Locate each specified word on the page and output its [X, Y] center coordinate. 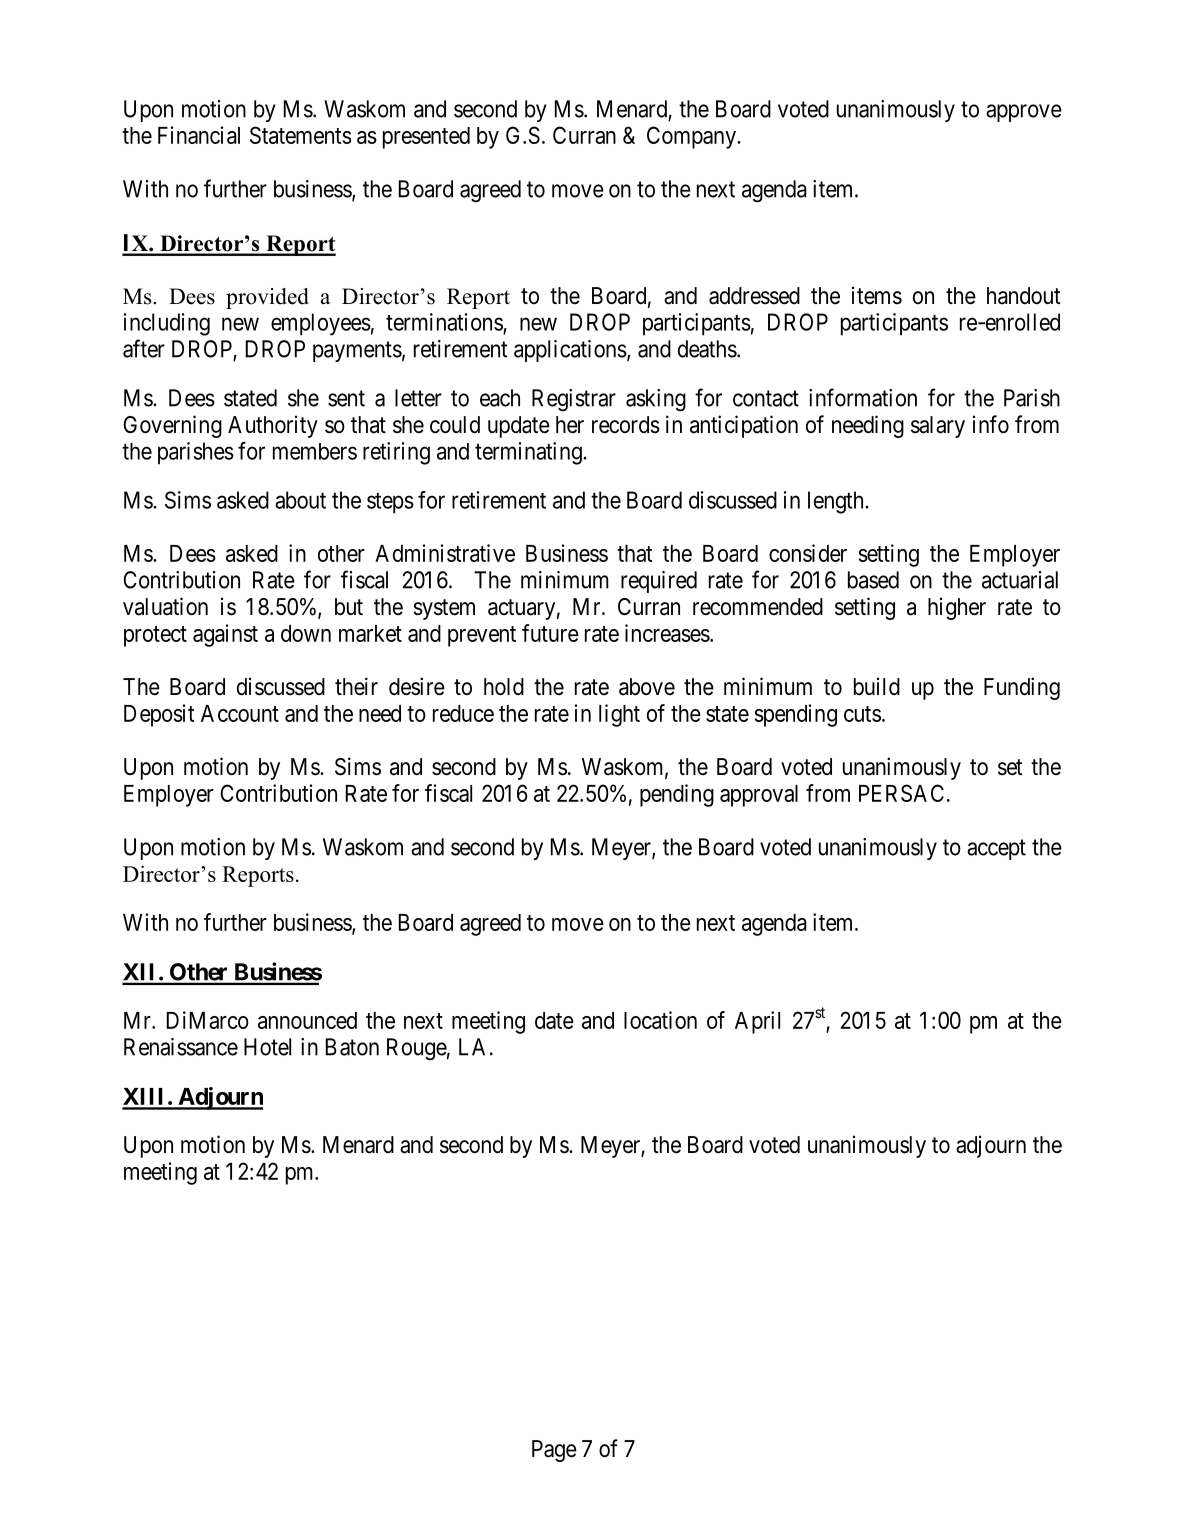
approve [1024, 113]
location [660, 1020]
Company [692, 137]
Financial [199, 135]
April [757, 1022]
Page [554, 1451]
